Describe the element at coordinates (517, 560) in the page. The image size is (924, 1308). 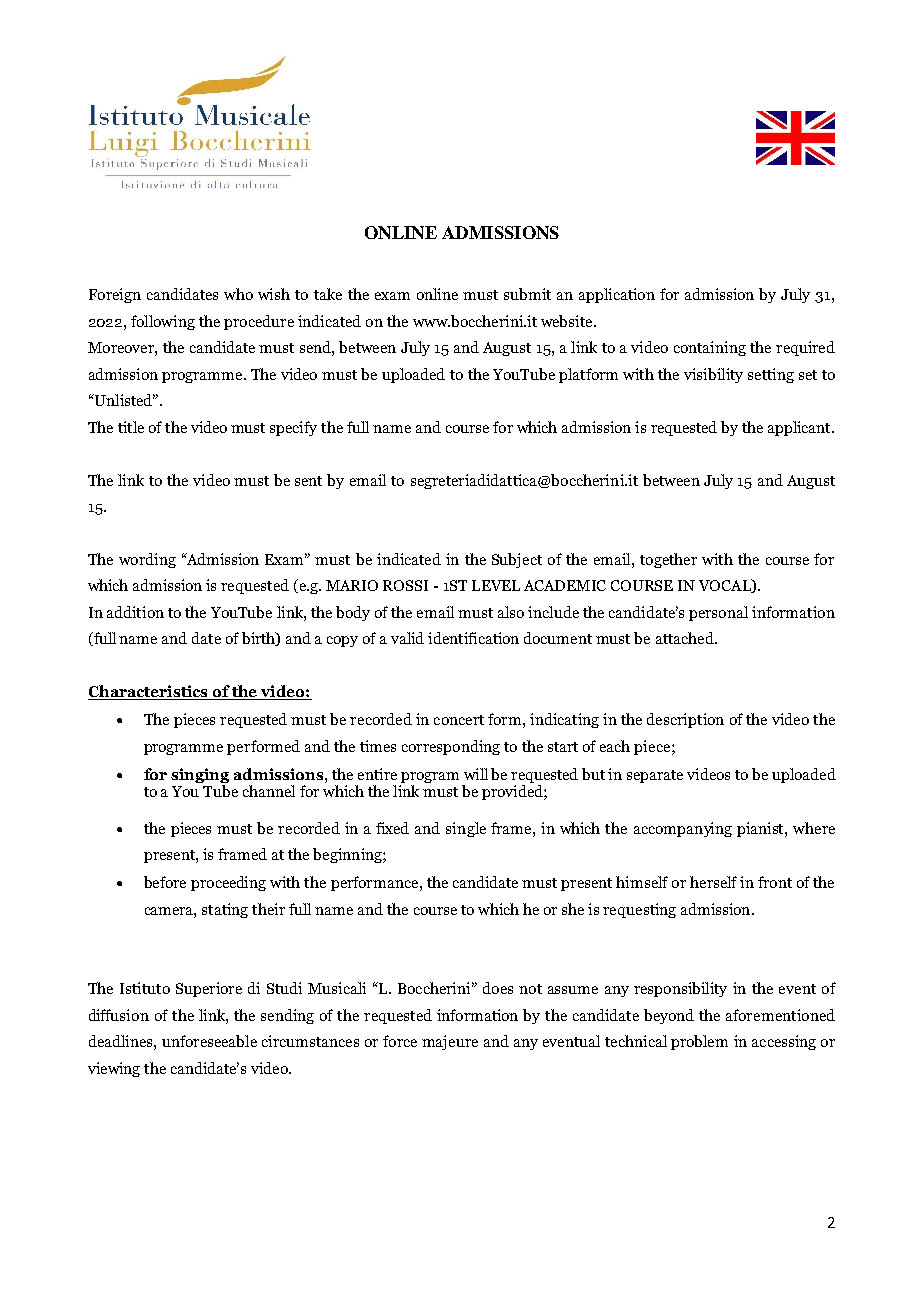
I see `Subject` at that location.
